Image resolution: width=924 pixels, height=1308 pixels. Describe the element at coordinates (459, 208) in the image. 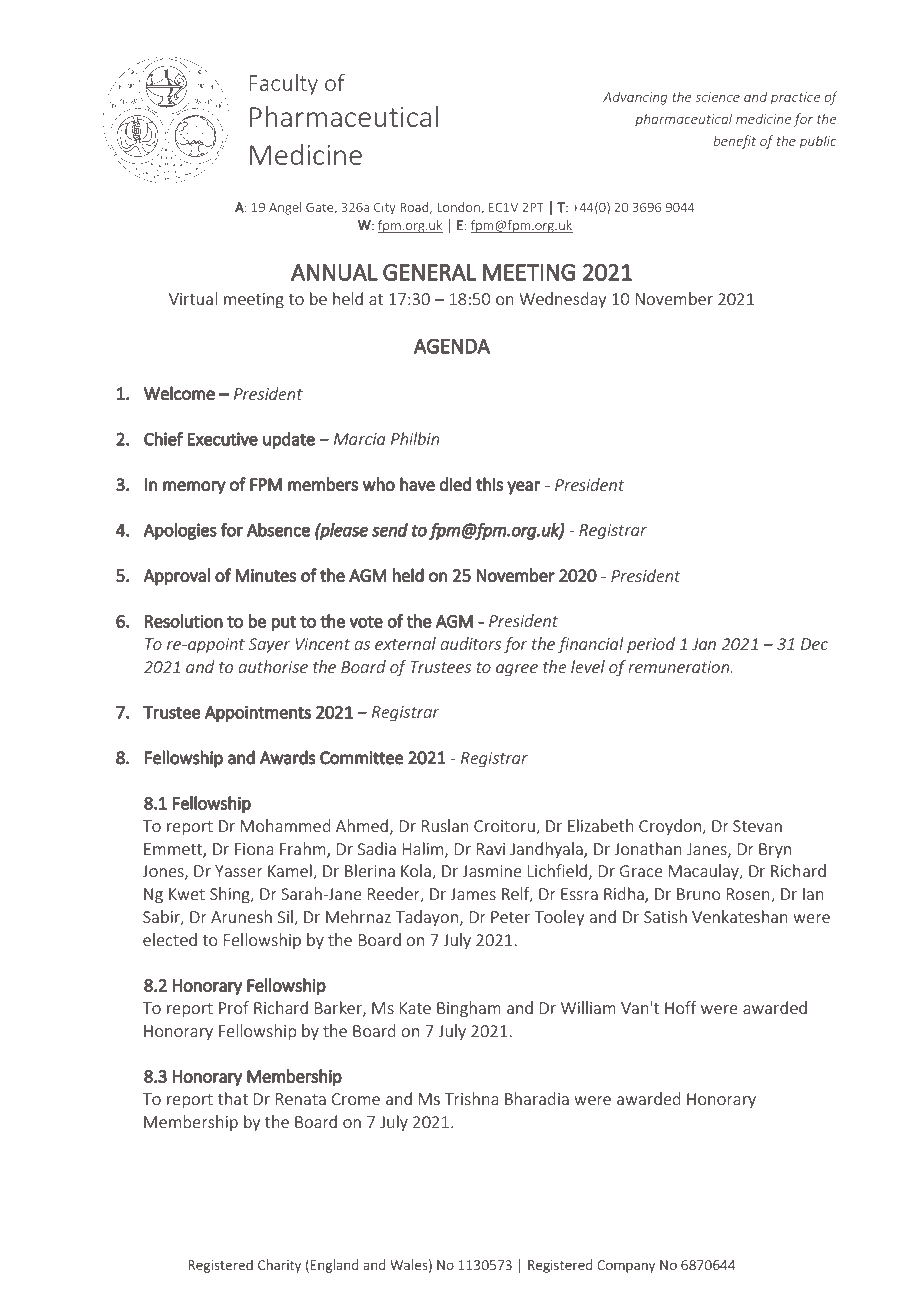

I see `London` at that location.
